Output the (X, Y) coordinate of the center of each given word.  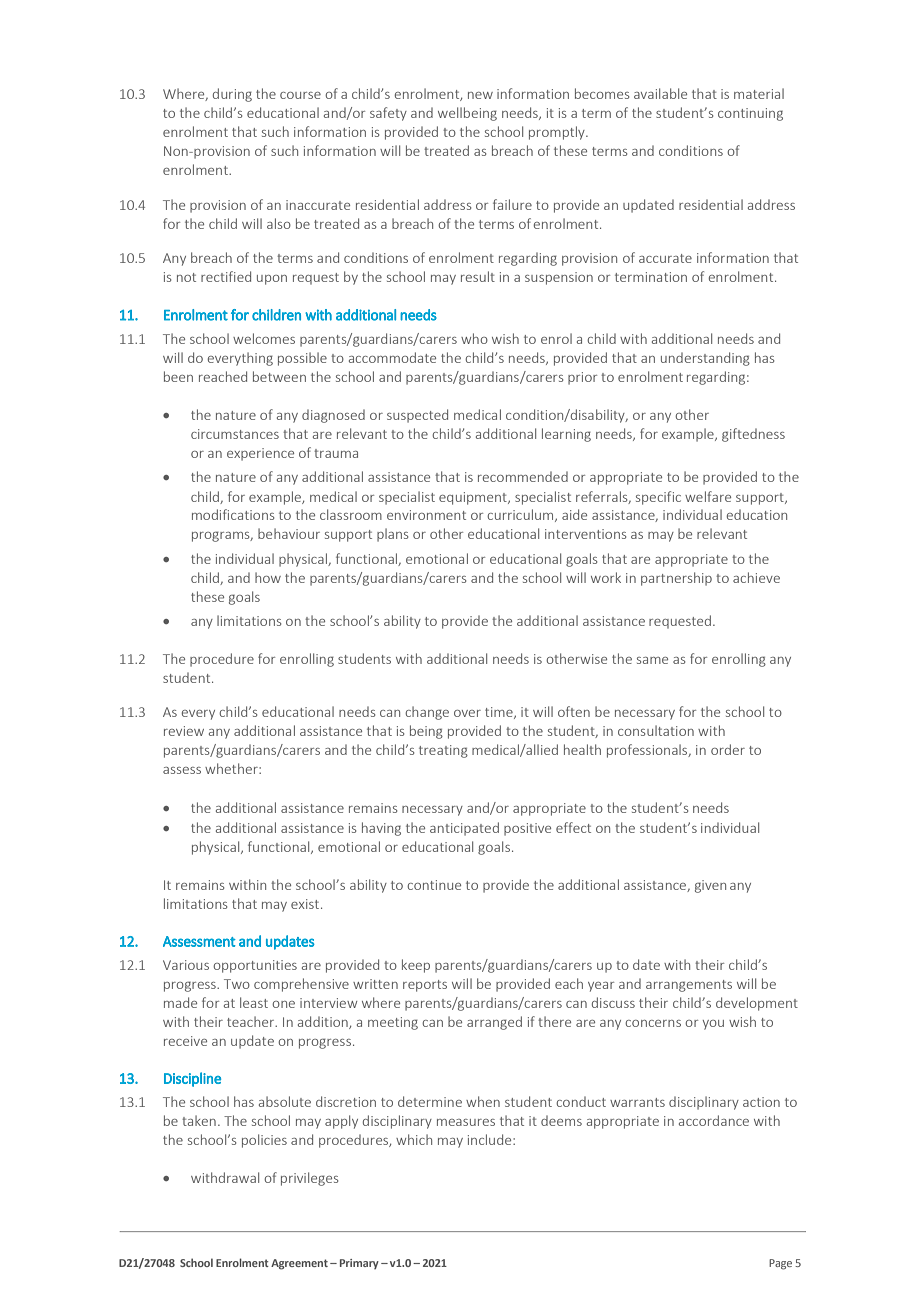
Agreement (299, 1264)
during (232, 95)
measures (466, 1122)
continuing (750, 114)
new (480, 95)
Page (780, 1264)
